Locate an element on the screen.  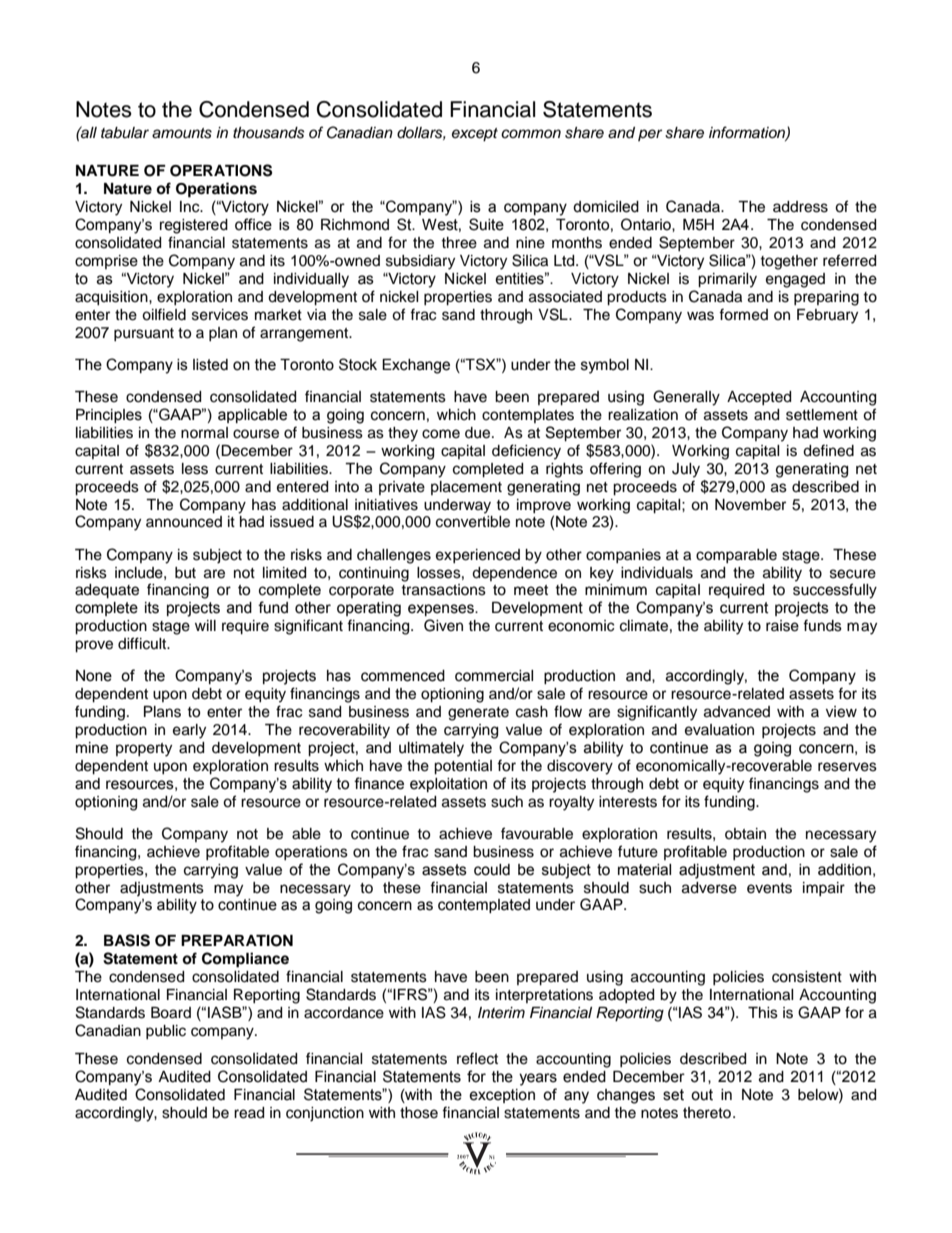
formed is located at coordinates (743, 314).
